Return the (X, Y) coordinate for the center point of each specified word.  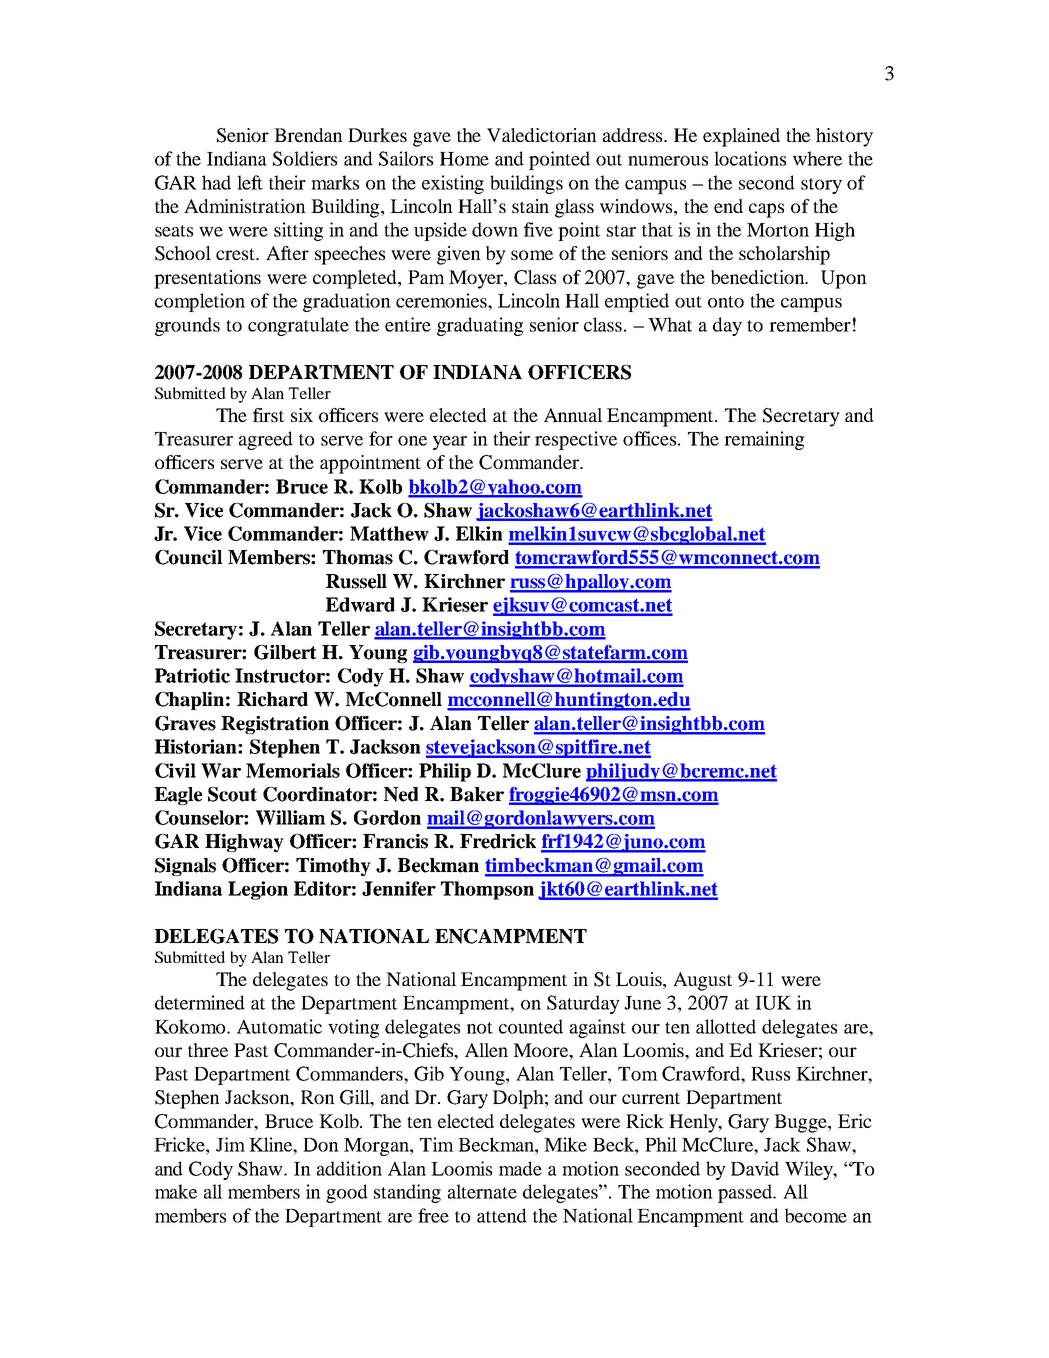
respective (576, 440)
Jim (230, 1144)
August (702, 981)
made (520, 1168)
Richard (272, 699)
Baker (477, 794)
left (250, 182)
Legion (258, 890)
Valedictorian (542, 135)
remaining (764, 440)
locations (750, 158)
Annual (573, 415)
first (268, 415)
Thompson (487, 890)
